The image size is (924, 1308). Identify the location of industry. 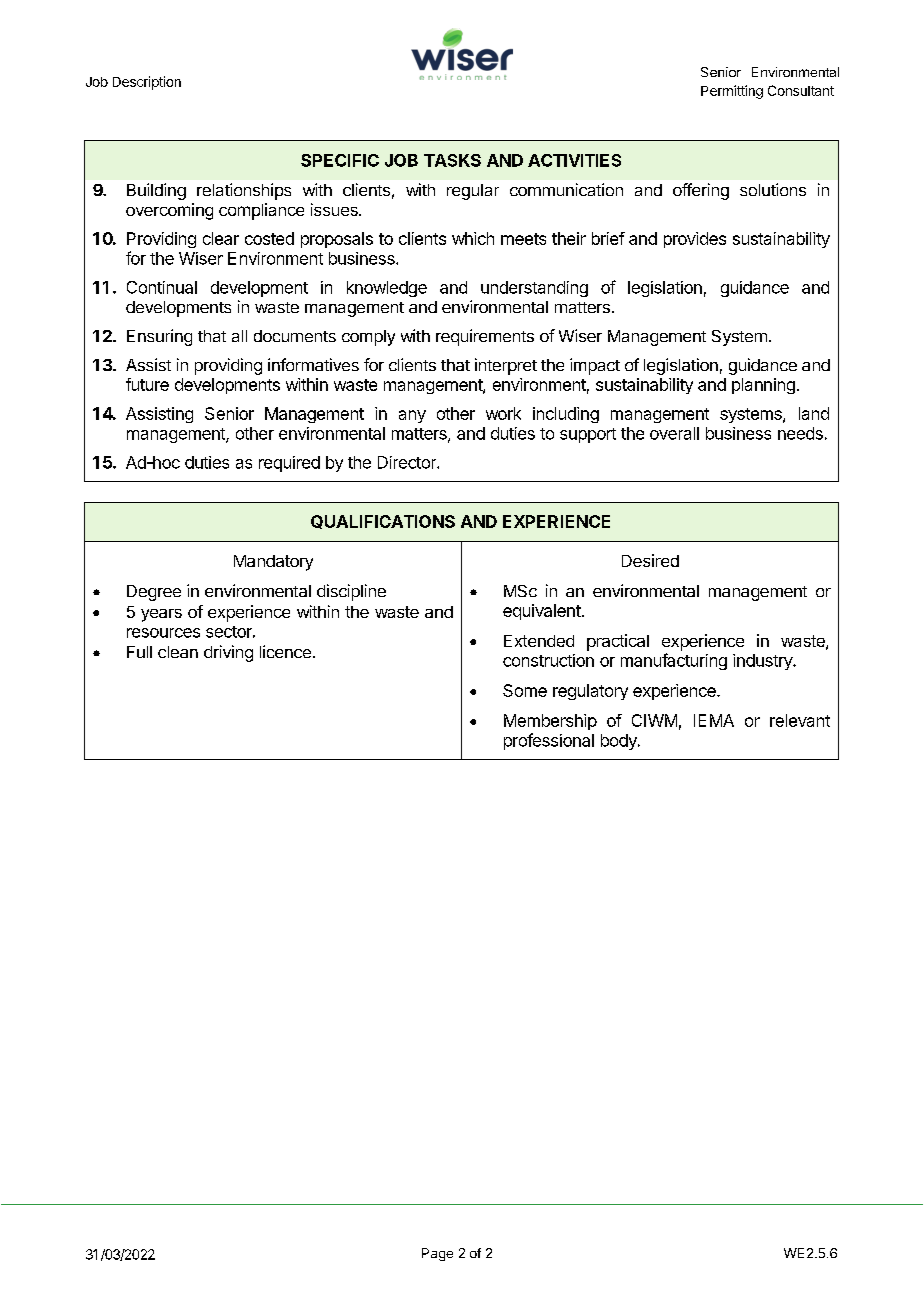
(763, 662).
